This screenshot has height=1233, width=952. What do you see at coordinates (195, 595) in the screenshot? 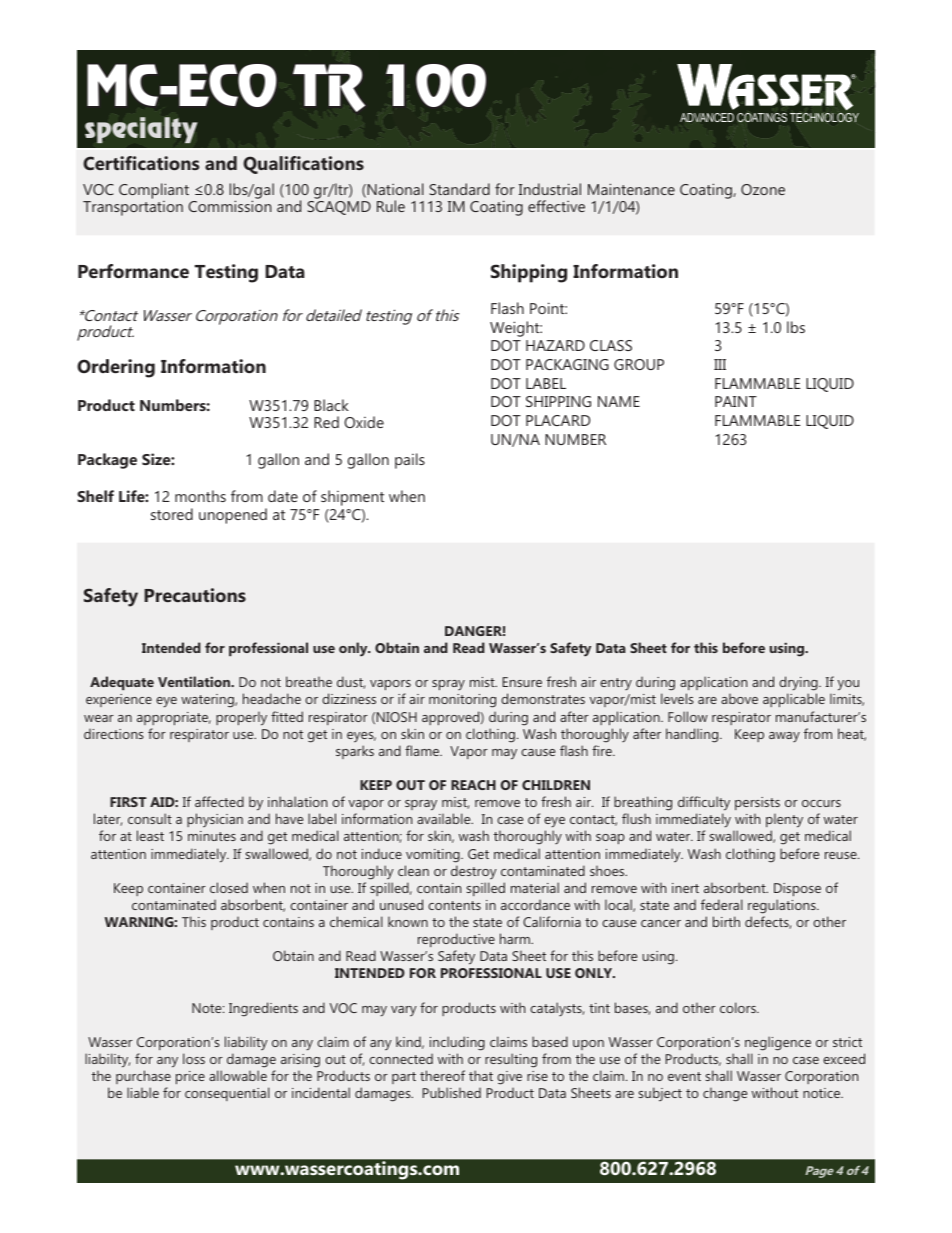
I see `Precautions` at bounding box center [195, 595].
